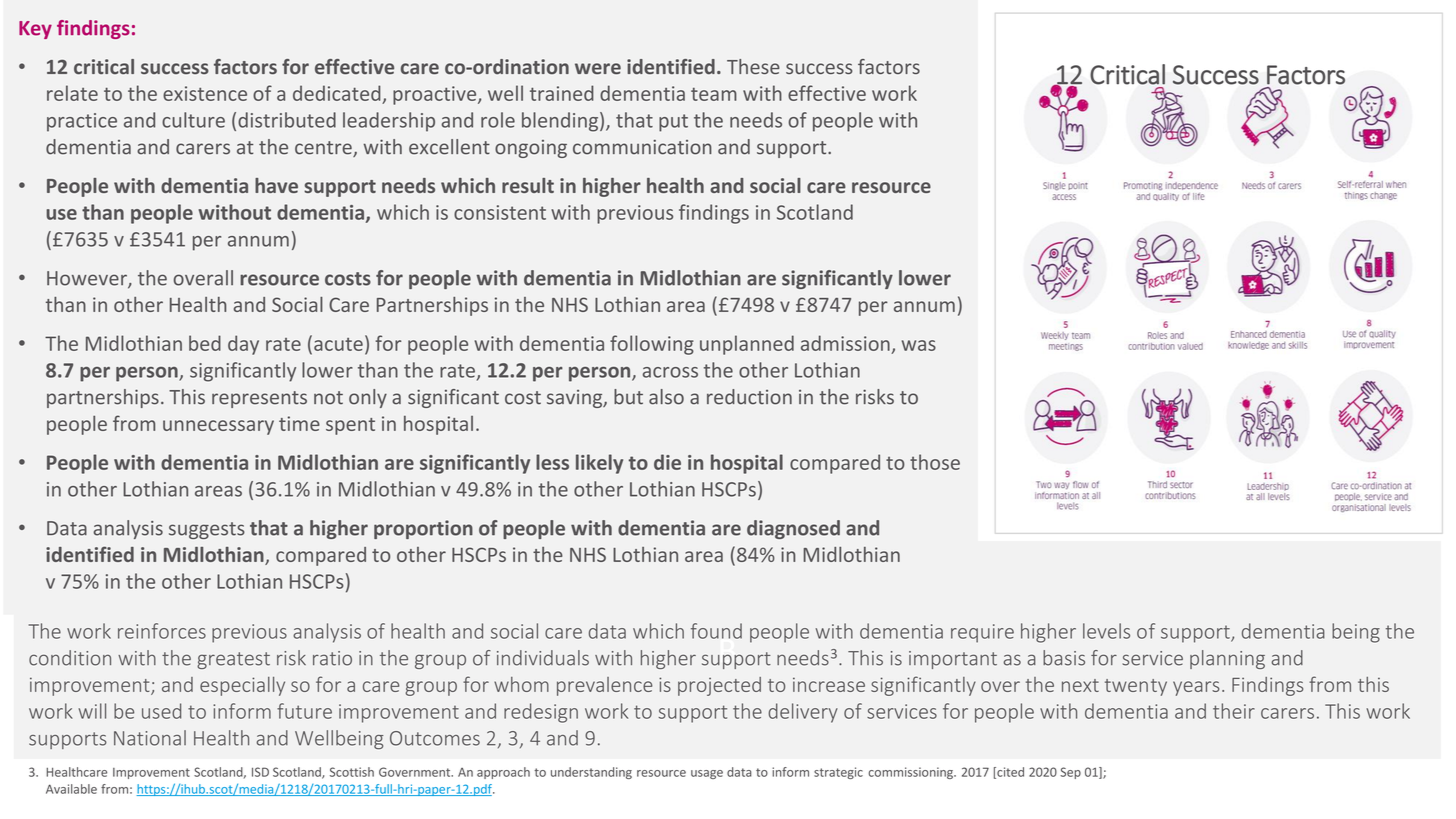 The height and width of the screenshot is (819, 1456). I want to click on unnecessary, so click(218, 427).
